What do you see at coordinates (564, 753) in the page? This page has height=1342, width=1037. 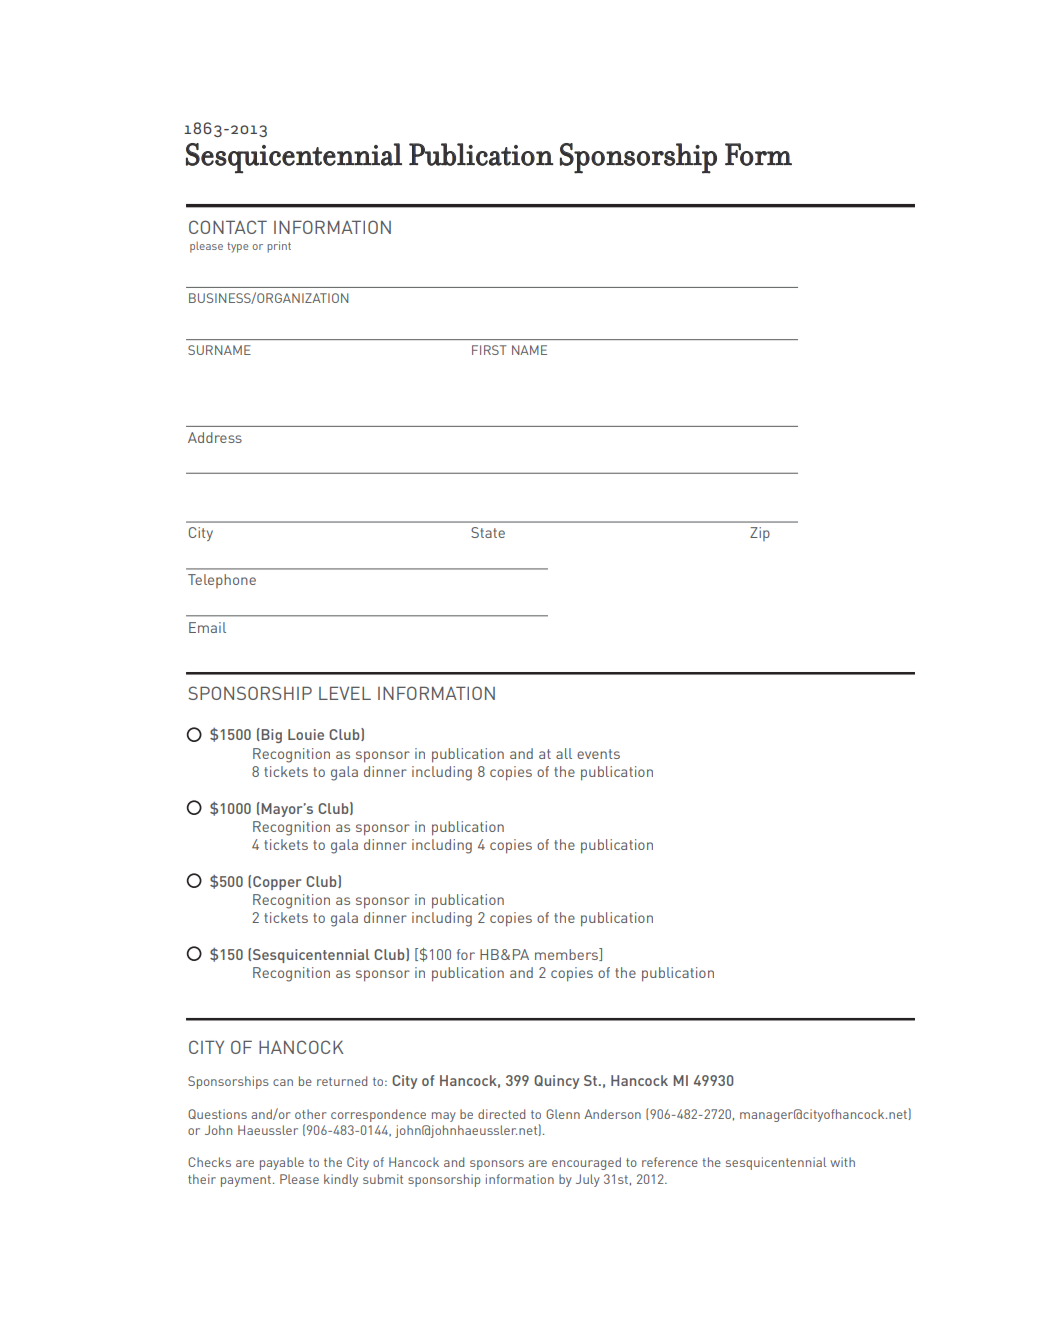 I see `all` at bounding box center [564, 753].
